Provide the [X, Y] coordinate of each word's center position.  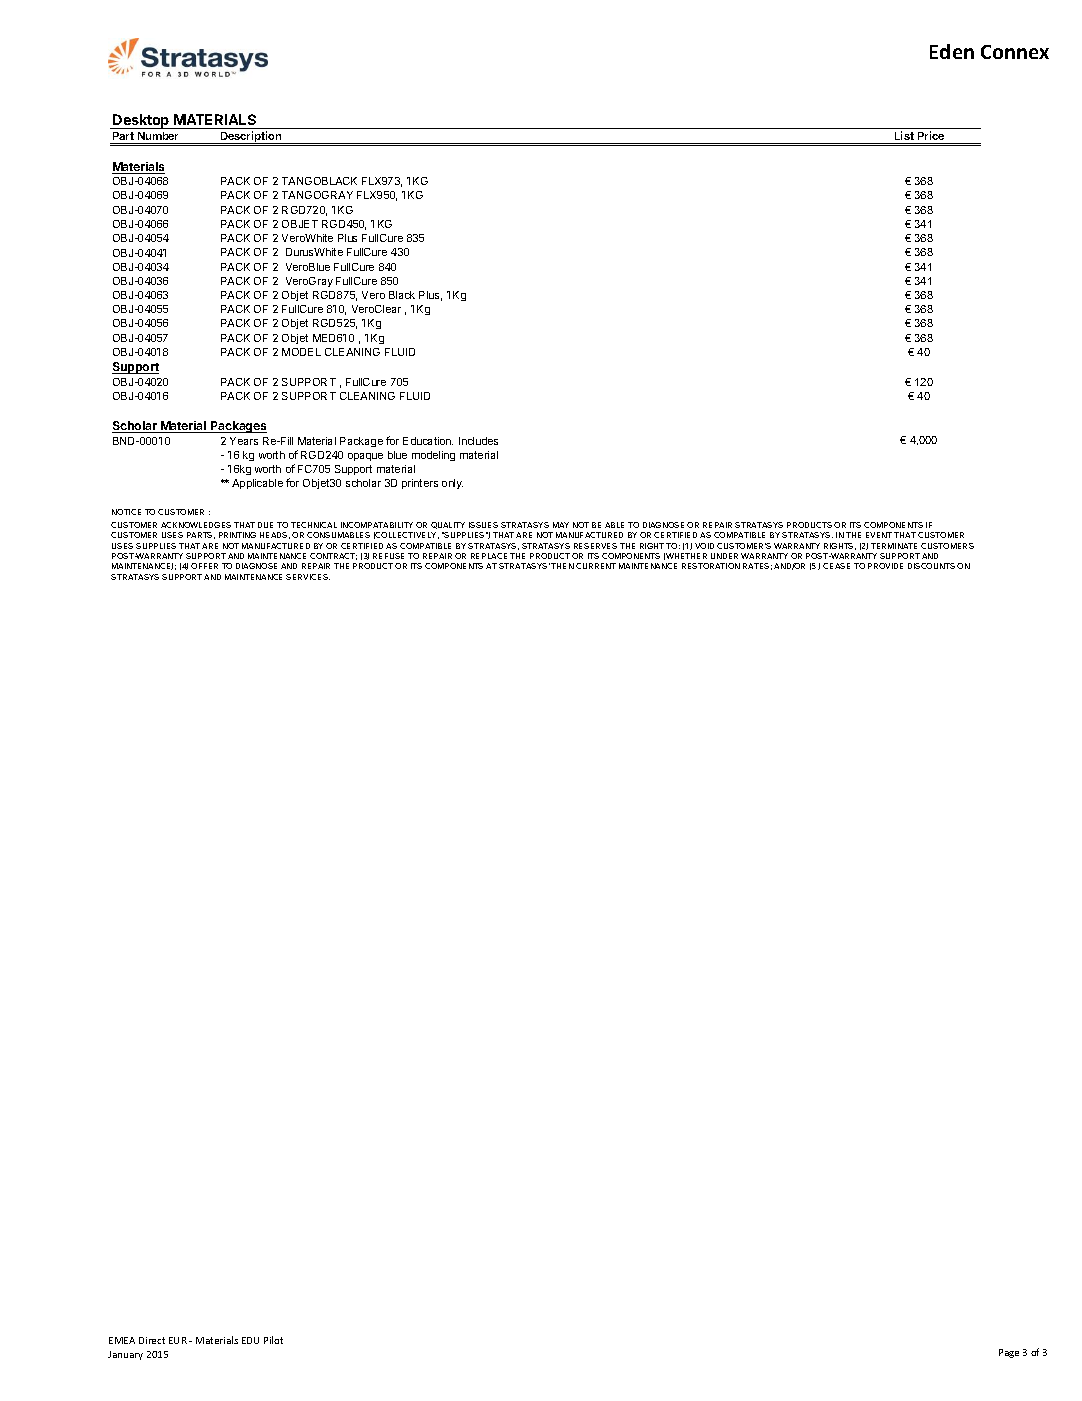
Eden [952, 51]
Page [1009, 1353]
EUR [178, 1340]
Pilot [273, 1340]
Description [251, 138]
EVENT [879, 535]
